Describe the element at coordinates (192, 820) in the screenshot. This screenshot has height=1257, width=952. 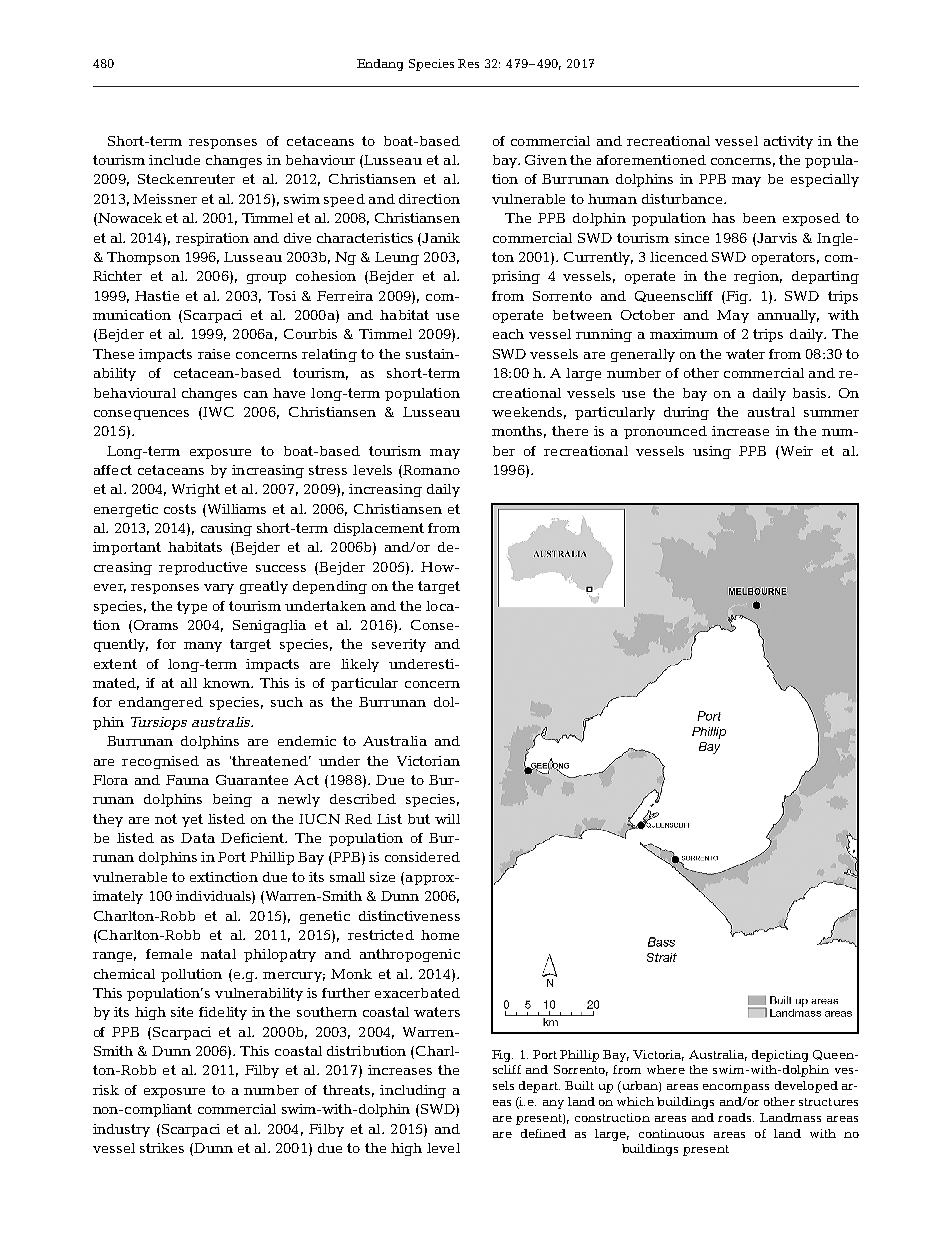
I see `yet` at that location.
